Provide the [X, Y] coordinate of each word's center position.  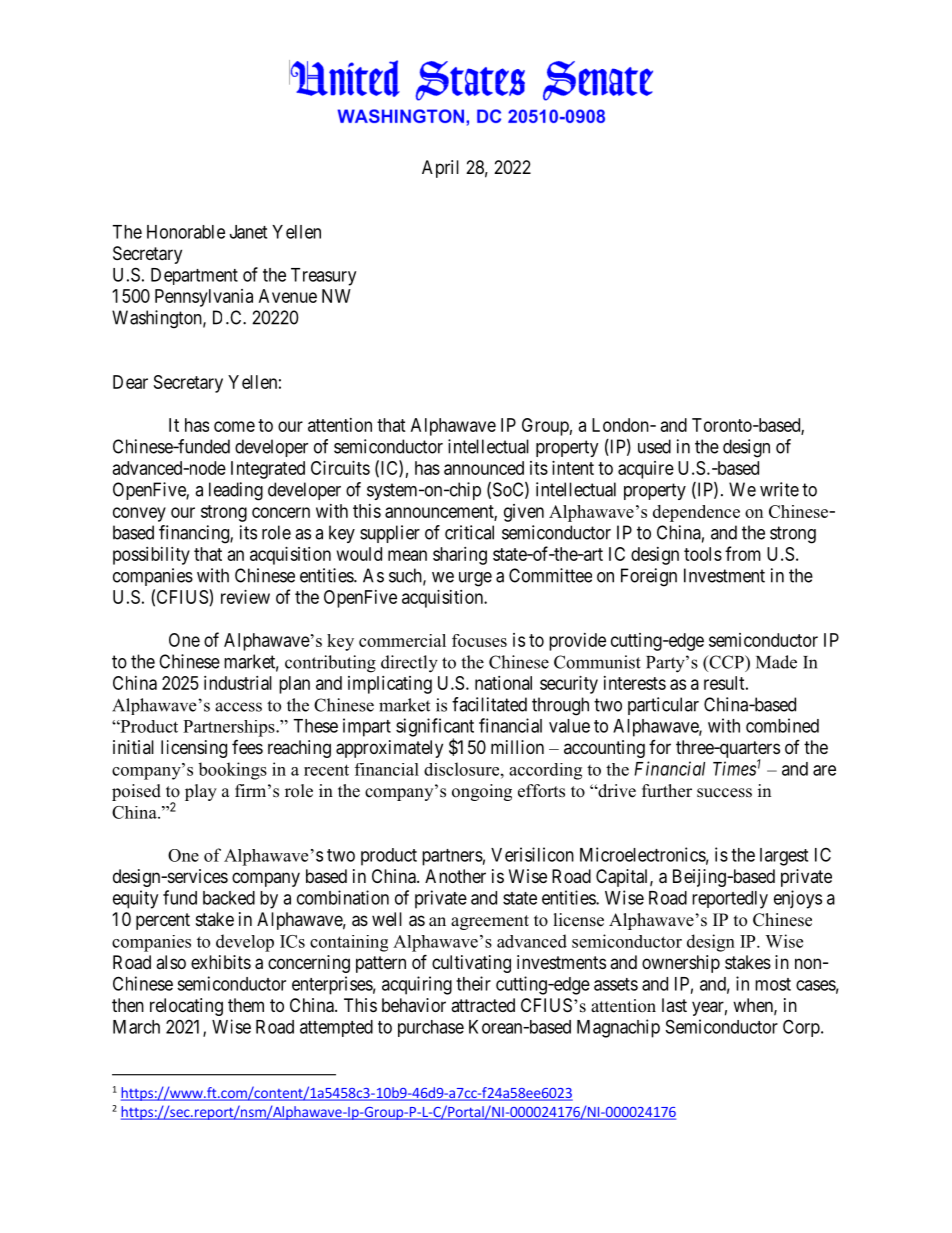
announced [484, 468]
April [440, 169]
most [773, 984]
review [245, 597]
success [724, 793]
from [743, 553]
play [201, 792]
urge [475, 579]
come [234, 426]
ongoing [482, 792]
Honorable [186, 232]
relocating [186, 1007]
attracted [483, 1005]
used [654, 446]
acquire [646, 470]
